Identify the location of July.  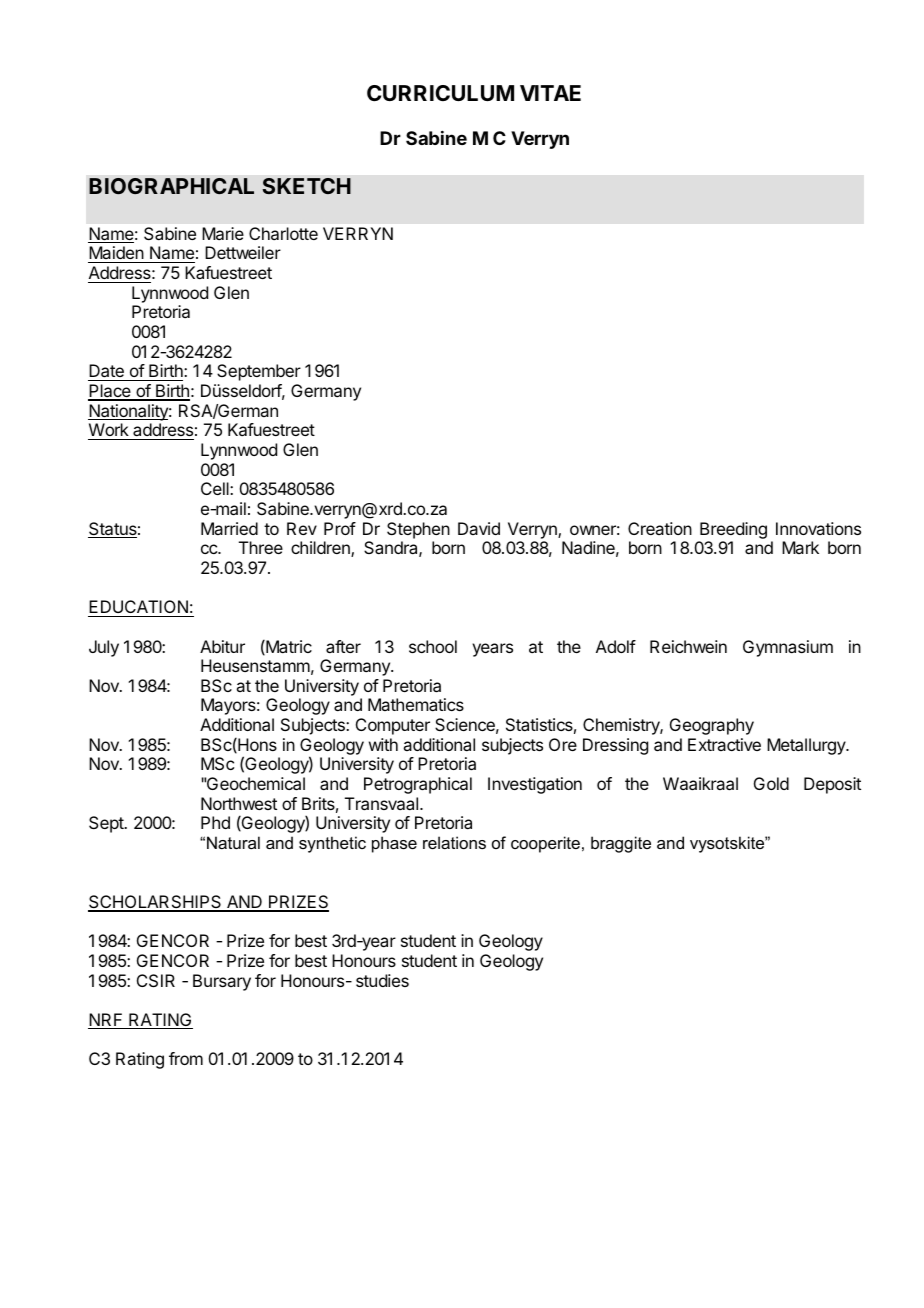
(104, 648).
